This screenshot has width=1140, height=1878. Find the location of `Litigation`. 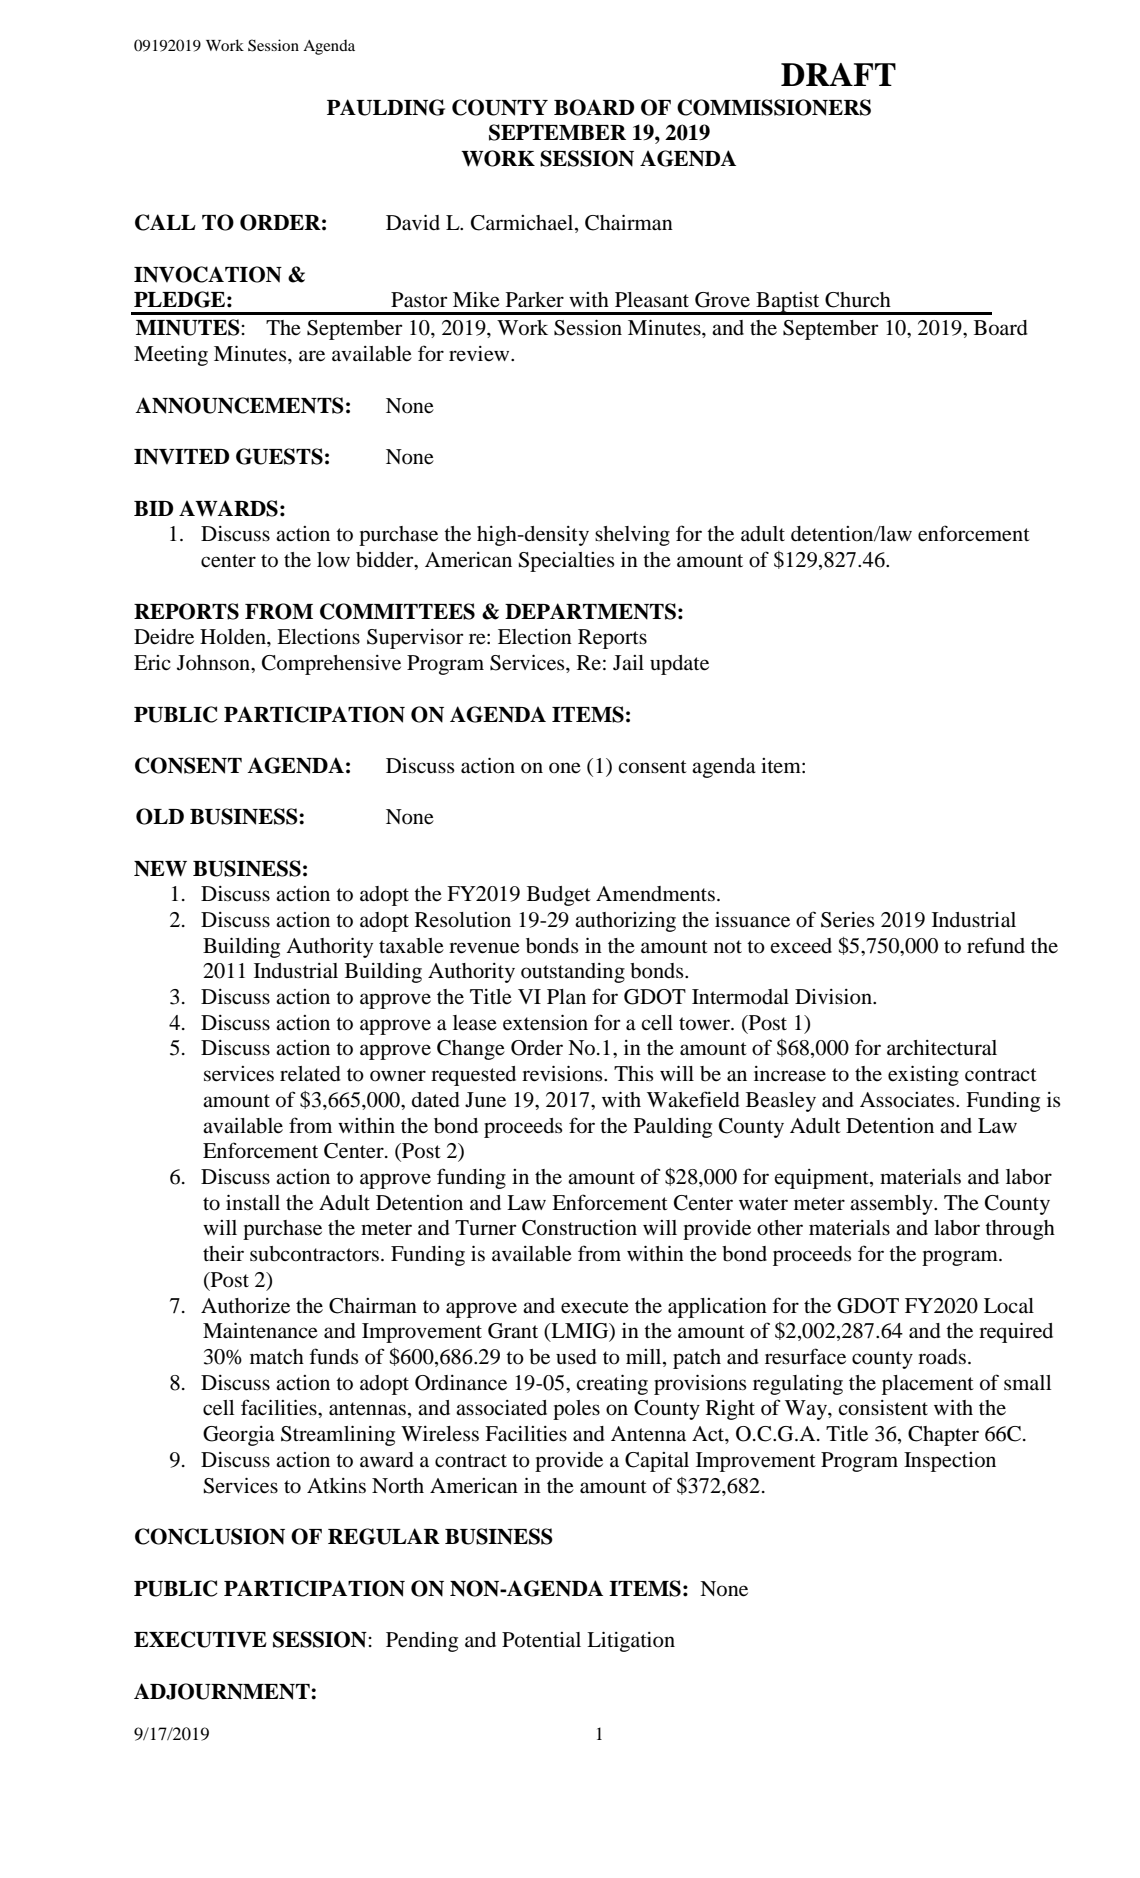

Litigation is located at coordinates (631, 1641).
